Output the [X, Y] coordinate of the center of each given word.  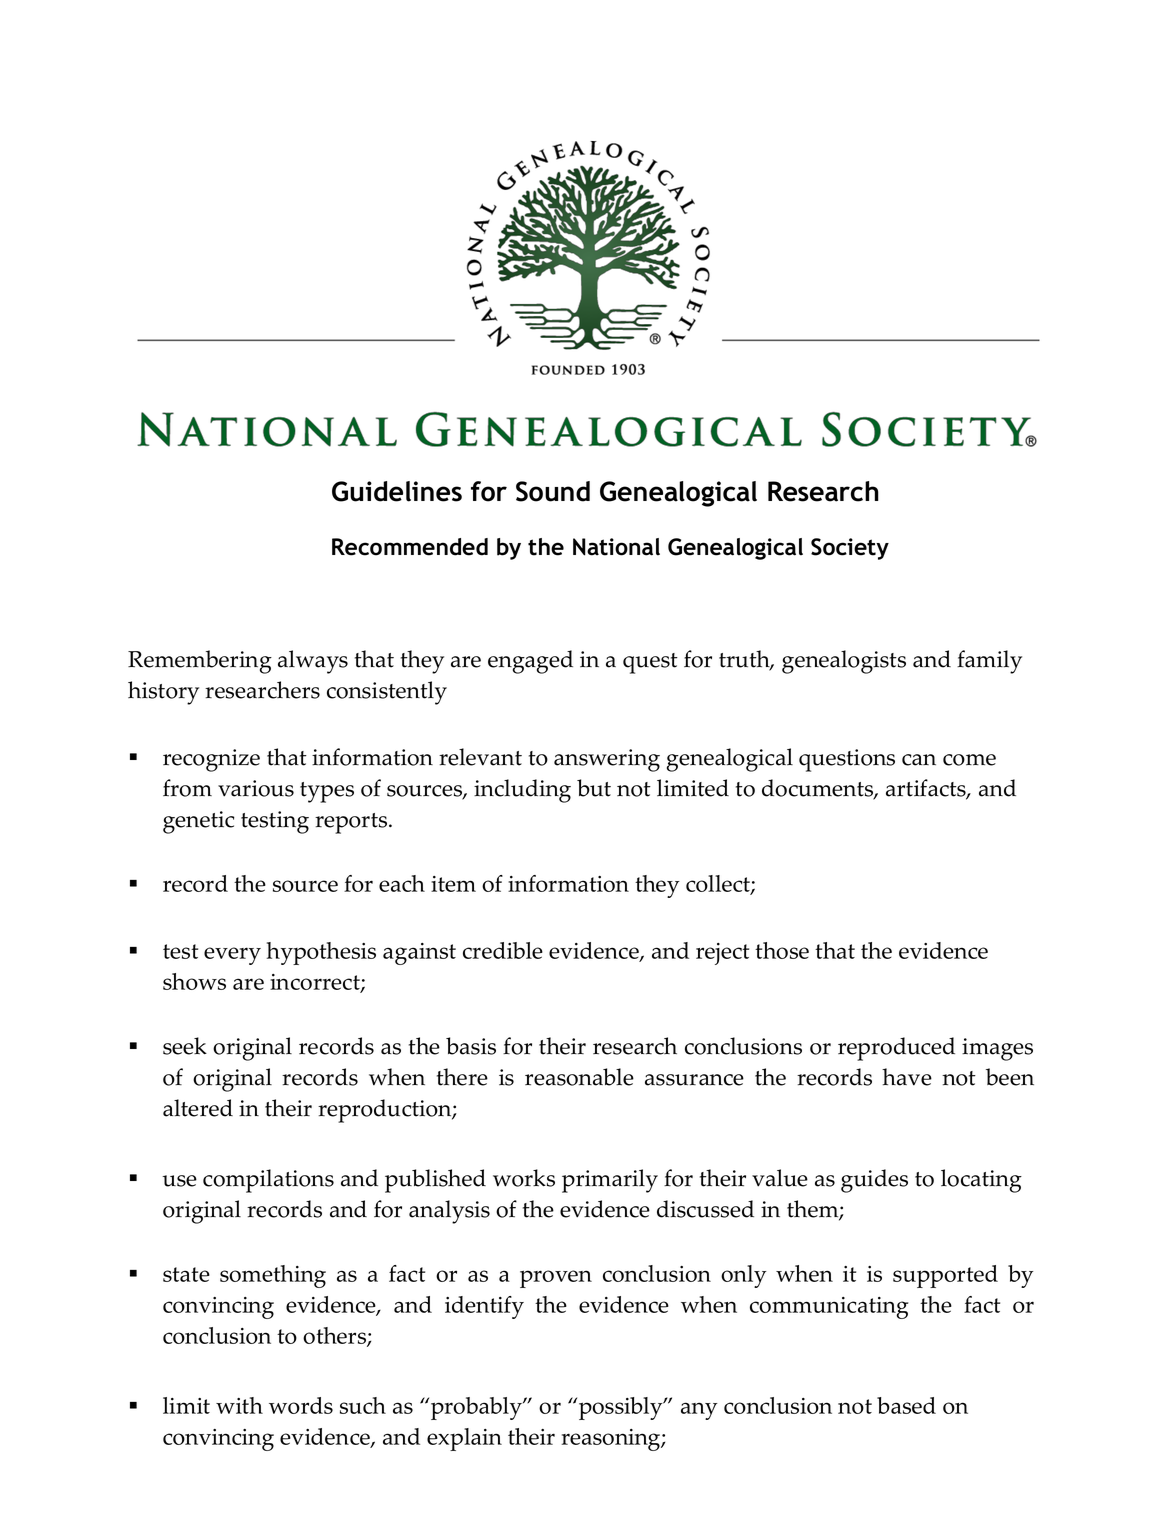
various [256, 788]
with [239, 1405]
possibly [622, 1408]
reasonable [579, 1077]
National [616, 547]
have [907, 1077]
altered [198, 1108]
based [906, 1405]
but [594, 788]
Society [850, 549]
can [919, 760]
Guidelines [397, 491]
